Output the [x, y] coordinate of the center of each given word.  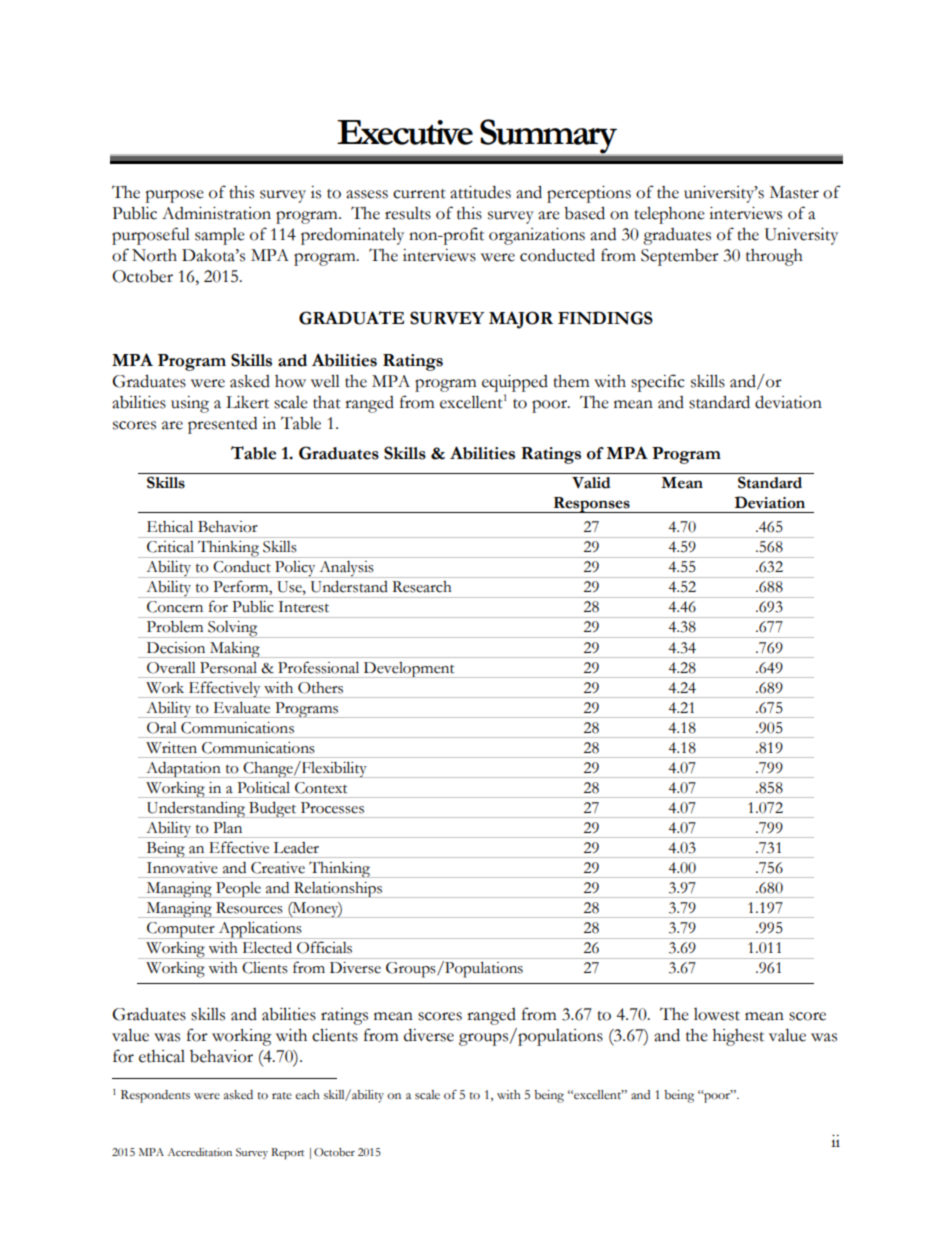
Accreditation [200, 1152]
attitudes [480, 192]
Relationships [338, 890]
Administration [216, 213]
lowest [717, 1014]
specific [658, 383]
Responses [591, 505]
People [238, 890]
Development [409, 670]
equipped [515, 383]
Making [234, 650]
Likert [247, 402]
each [307, 1095]
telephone [669, 215]
